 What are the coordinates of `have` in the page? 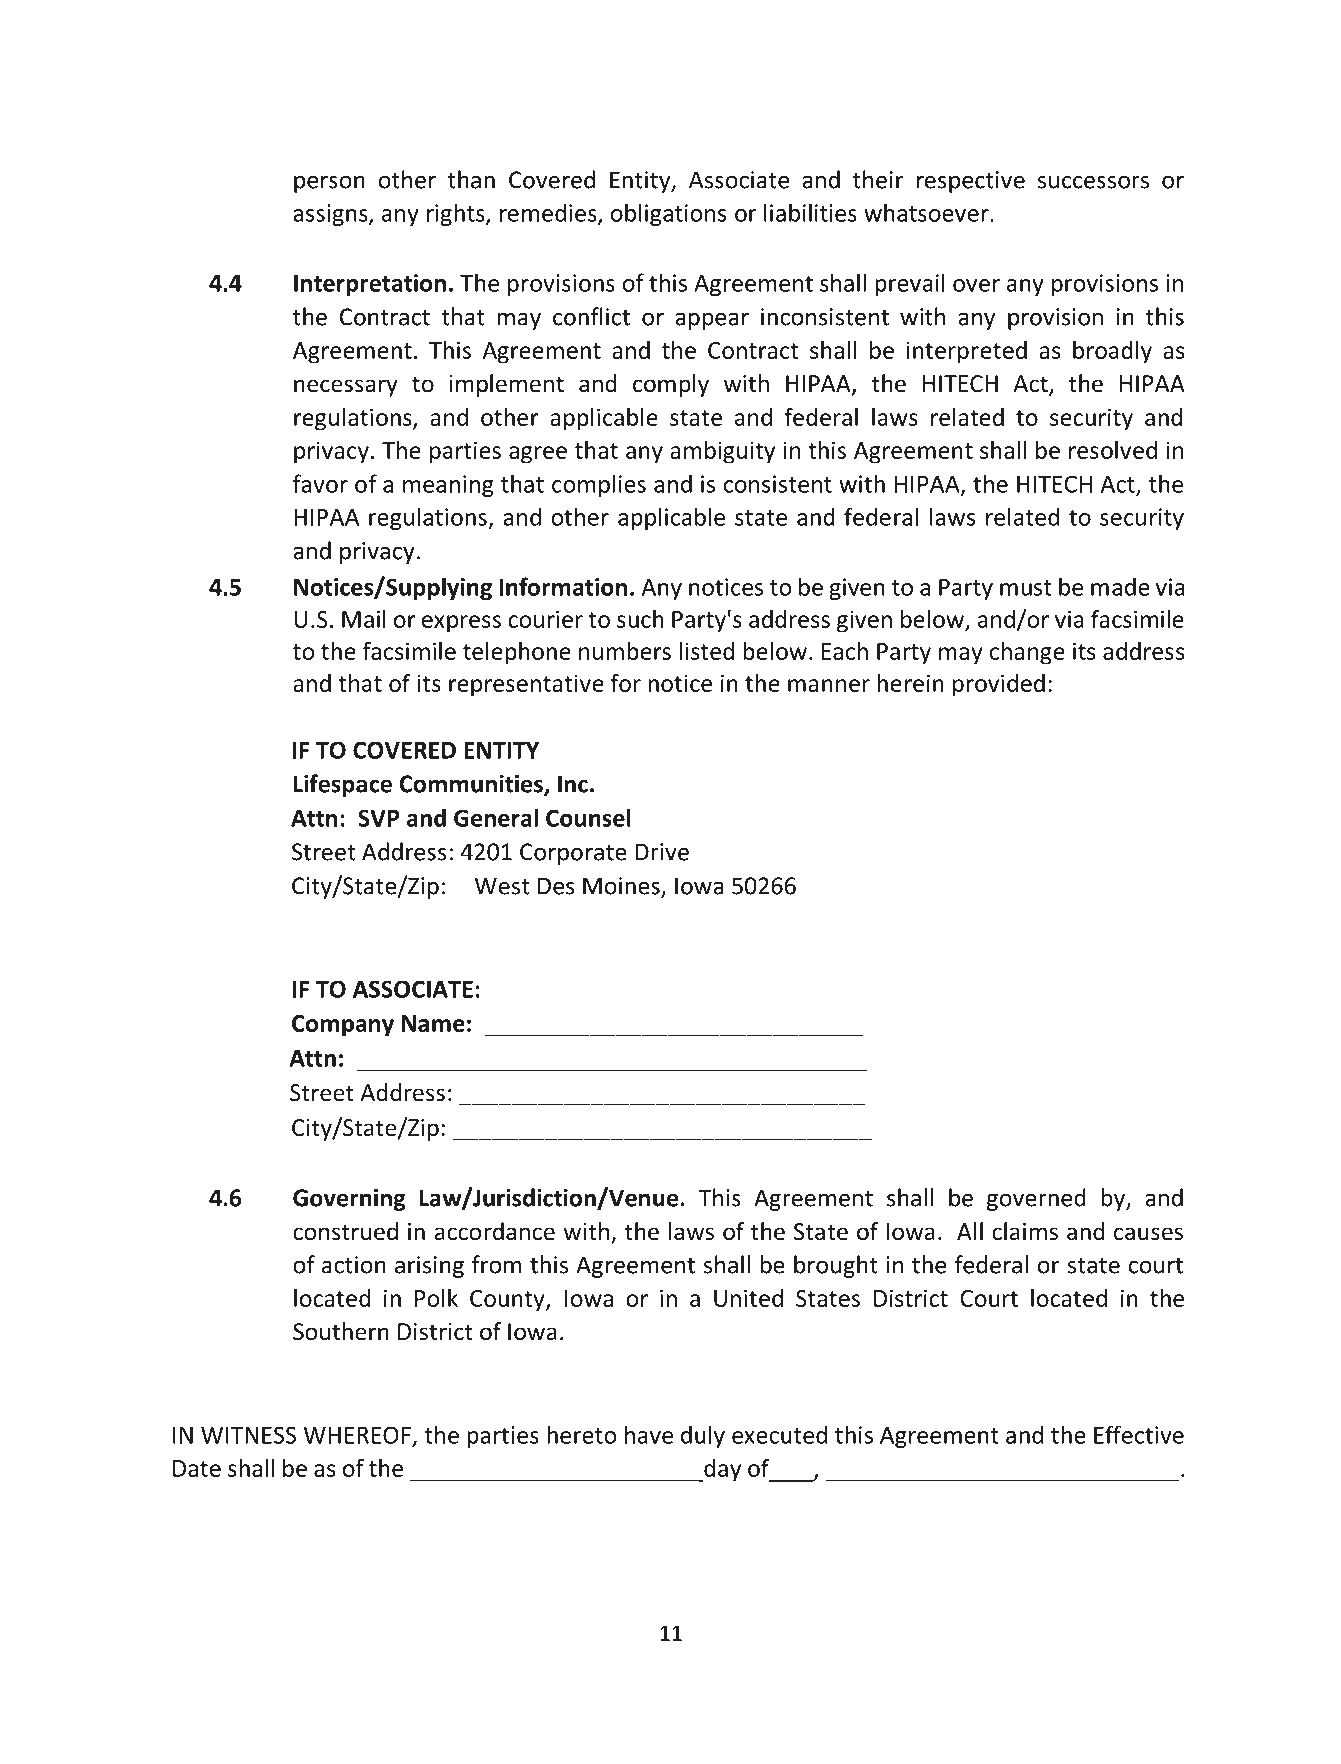 It's located at (649, 1434).
